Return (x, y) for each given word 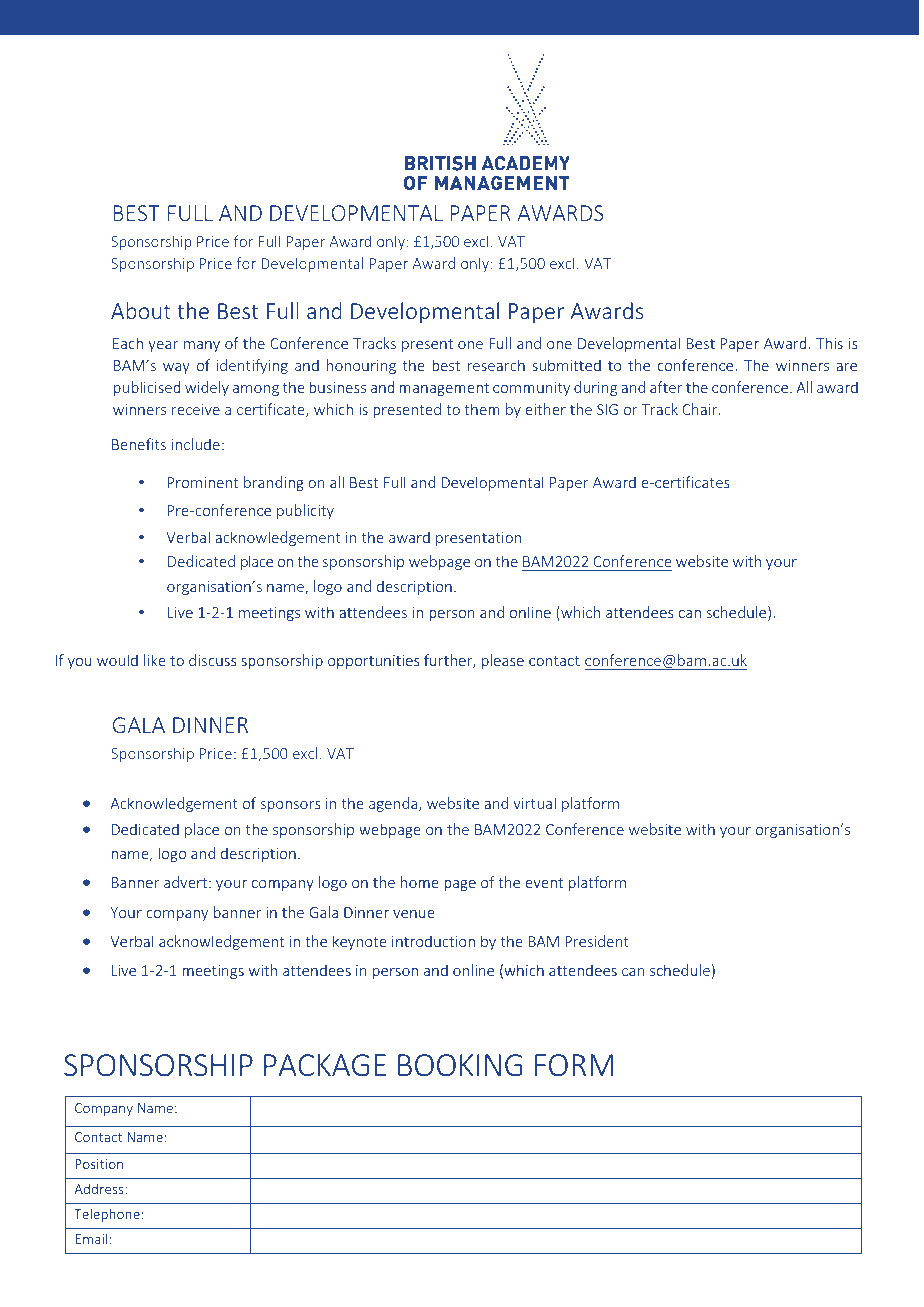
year (163, 346)
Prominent (203, 482)
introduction (433, 941)
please (503, 661)
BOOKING (460, 1065)
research (496, 365)
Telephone (107, 1215)
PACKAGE (325, 1065)
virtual (534, 803)
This (829, 343)
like (155, 660)
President (597, 941)
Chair (701, 409)
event (544, 883)
